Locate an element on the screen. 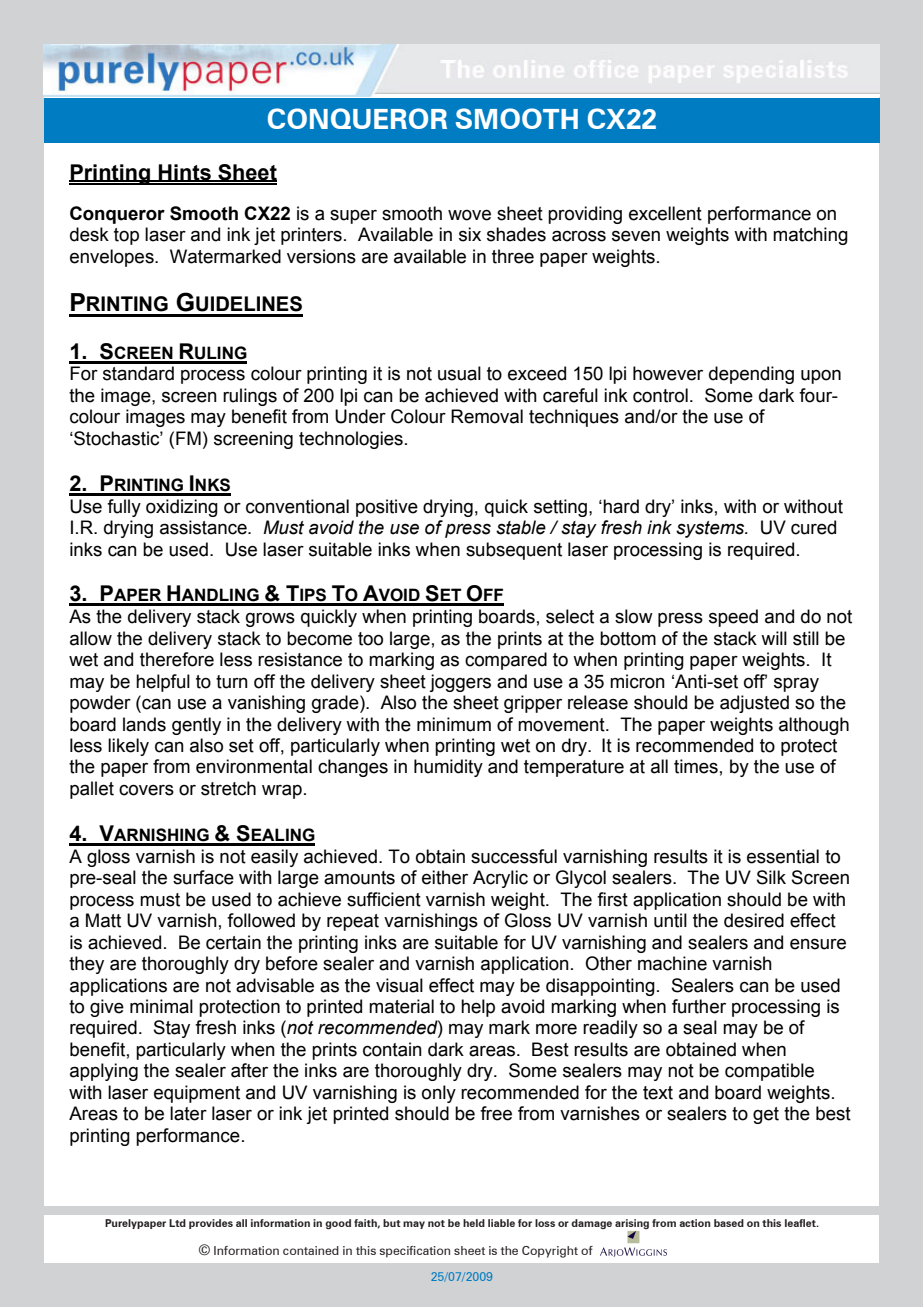  Ltd is located at coordinates (177, 1223).
